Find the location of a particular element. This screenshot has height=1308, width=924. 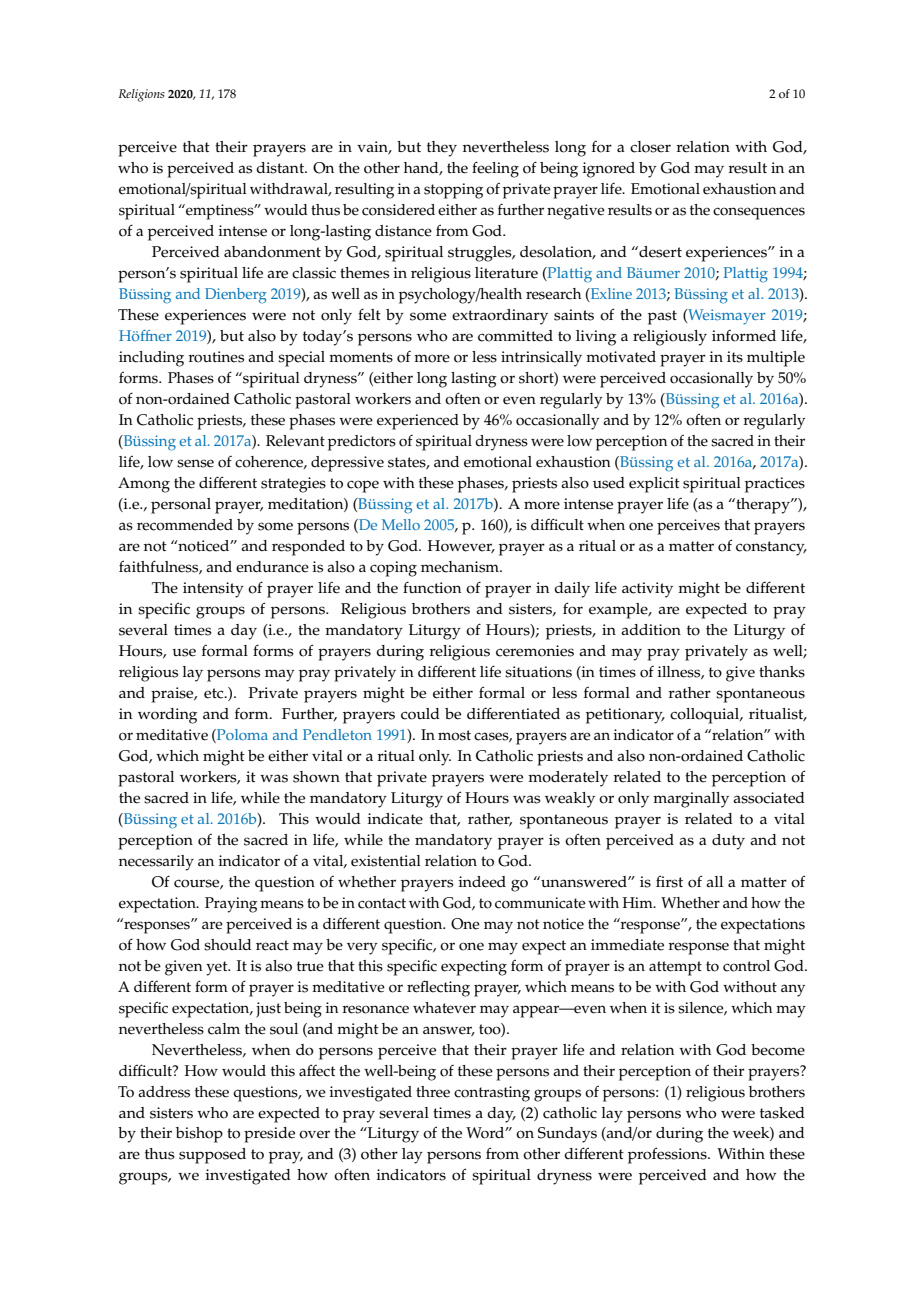

contrasting is located at coordinates (492, 1094).
